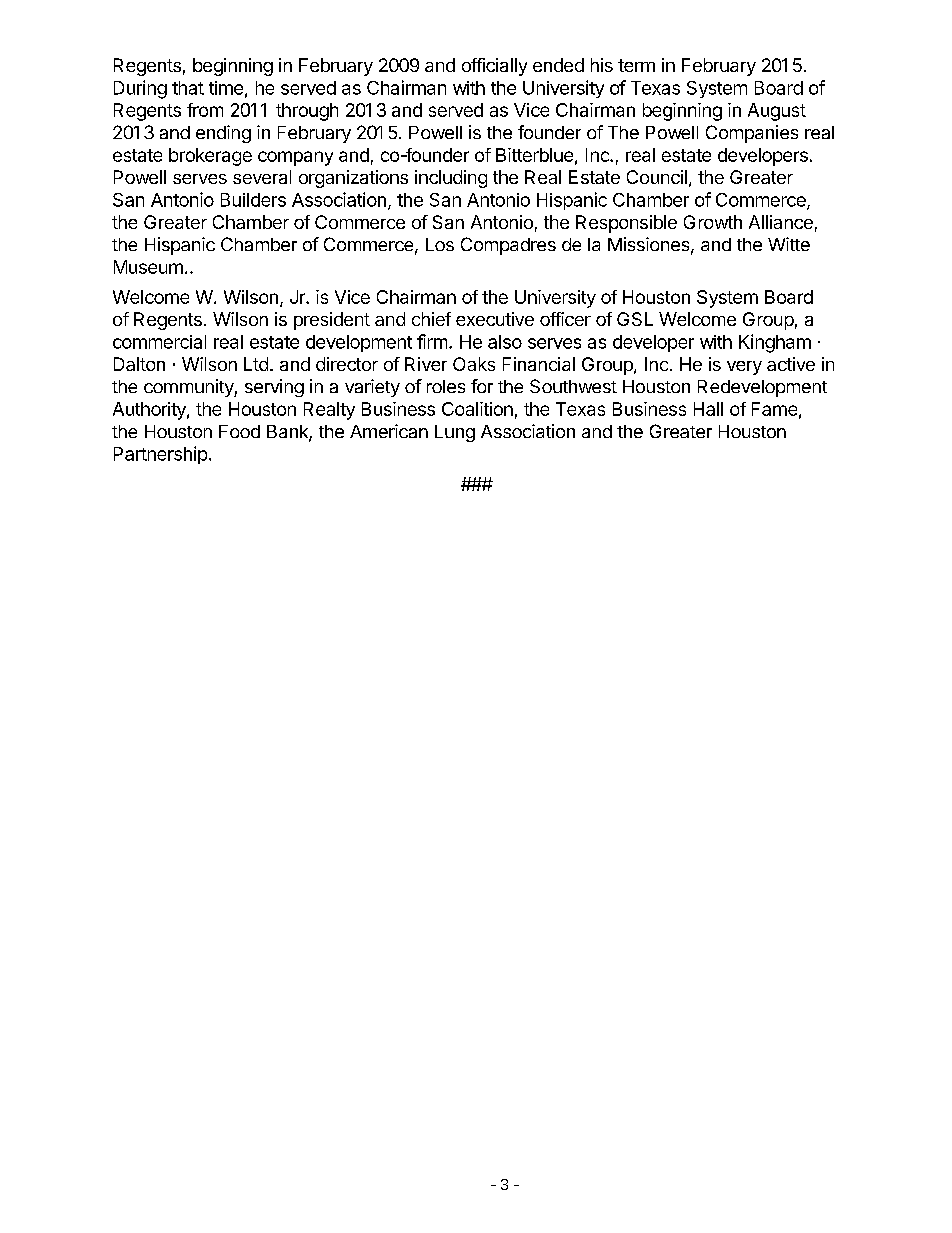  I want to click on term, so click(636, 65).
